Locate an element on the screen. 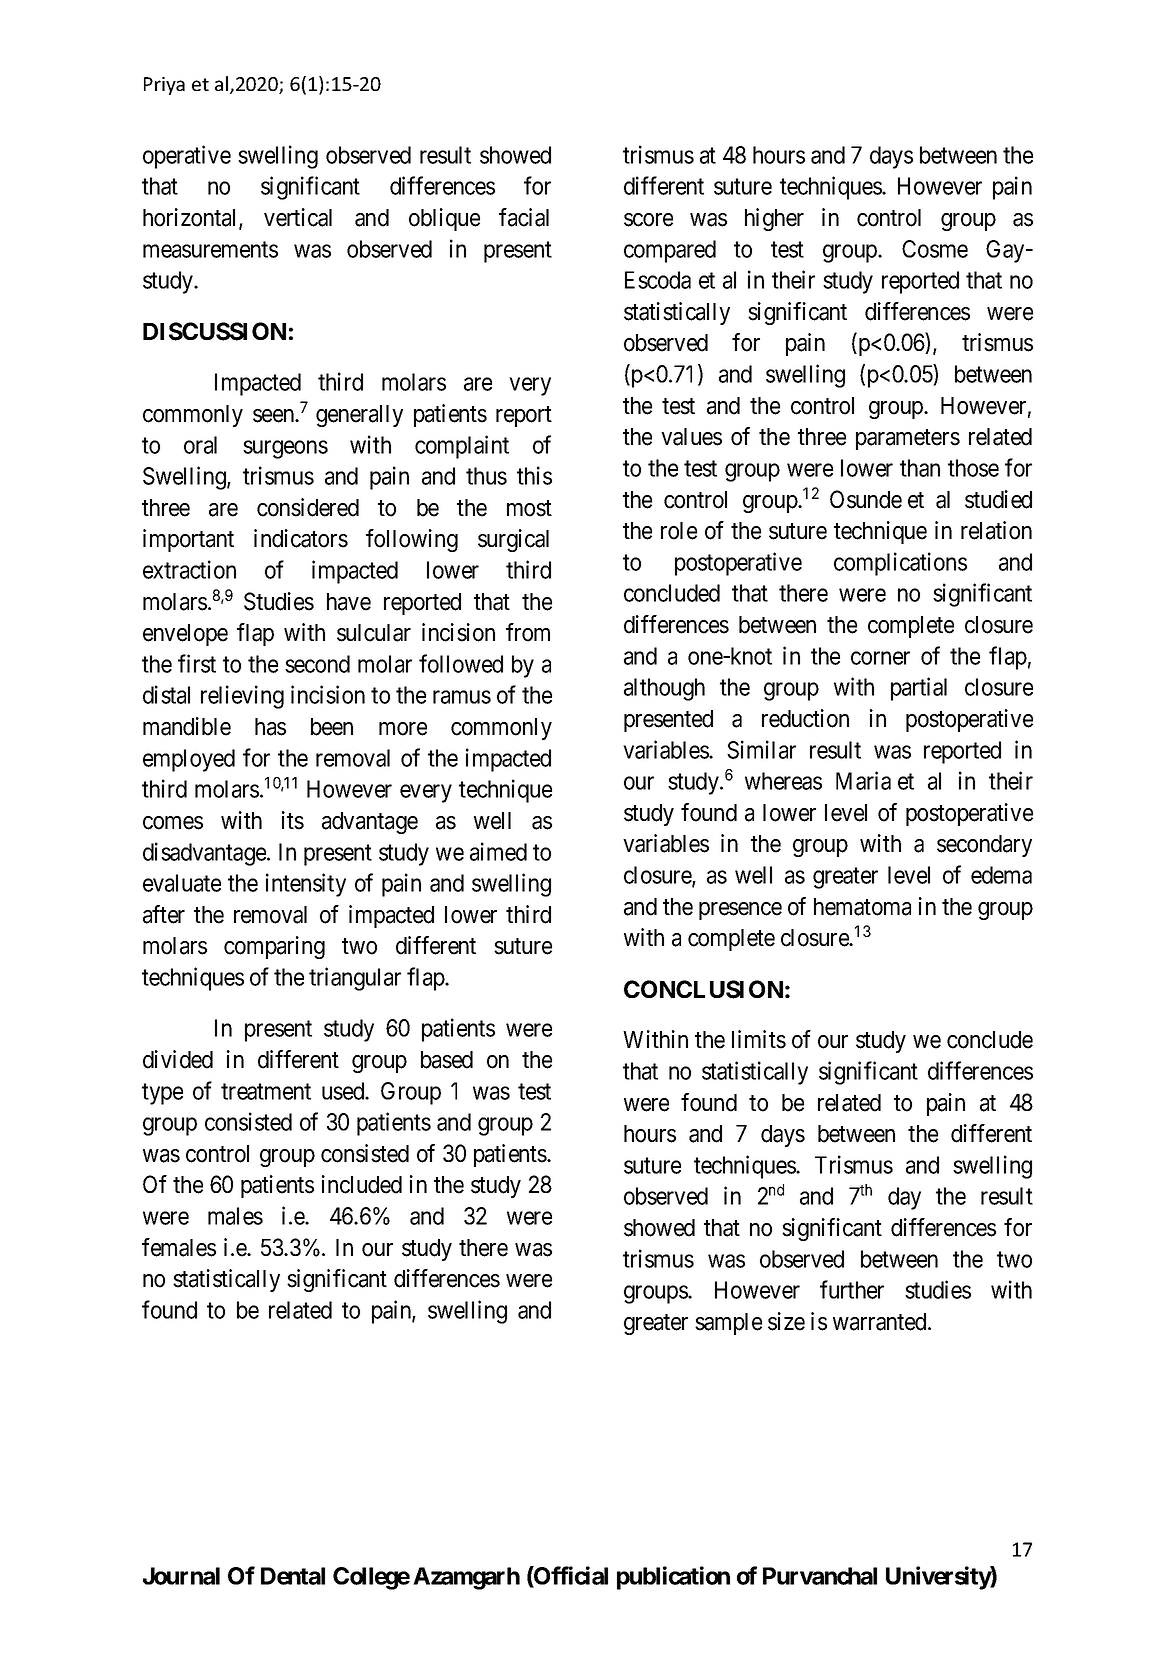 The image size is (1175, 1661). Maria is located at coordinates (863, 780).
